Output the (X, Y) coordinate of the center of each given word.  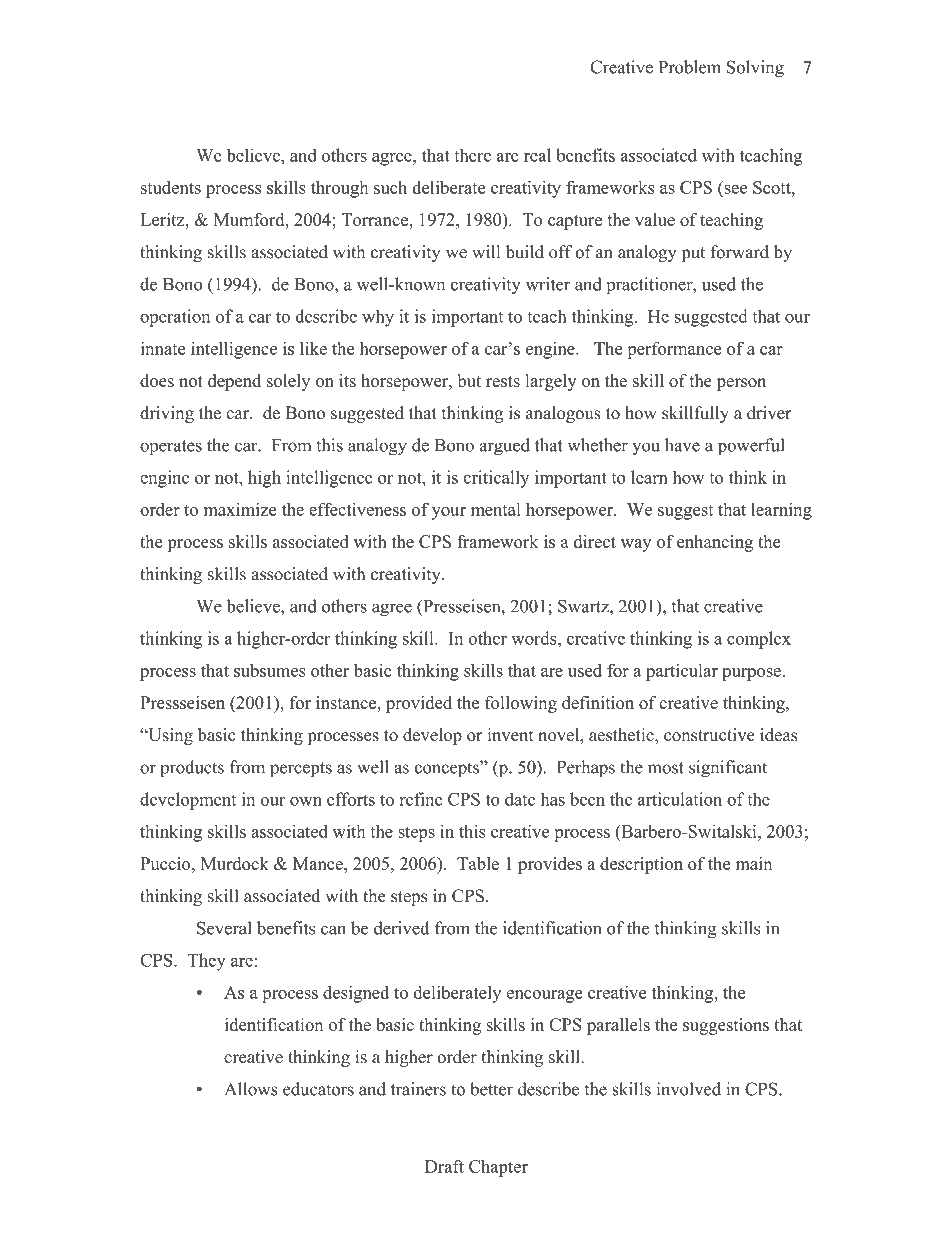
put (693, 254)
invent (510, 735)
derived (401, 928)
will (486, 251)
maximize (240, 509)
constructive (709, 735)
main (754, 863)
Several (224, 928)
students (171, 187)
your (449, 513)
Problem (690, 67)
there (472, 155)
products (192, 769)
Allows (251, 1089)
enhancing (715, 543)
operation (175, 318)
